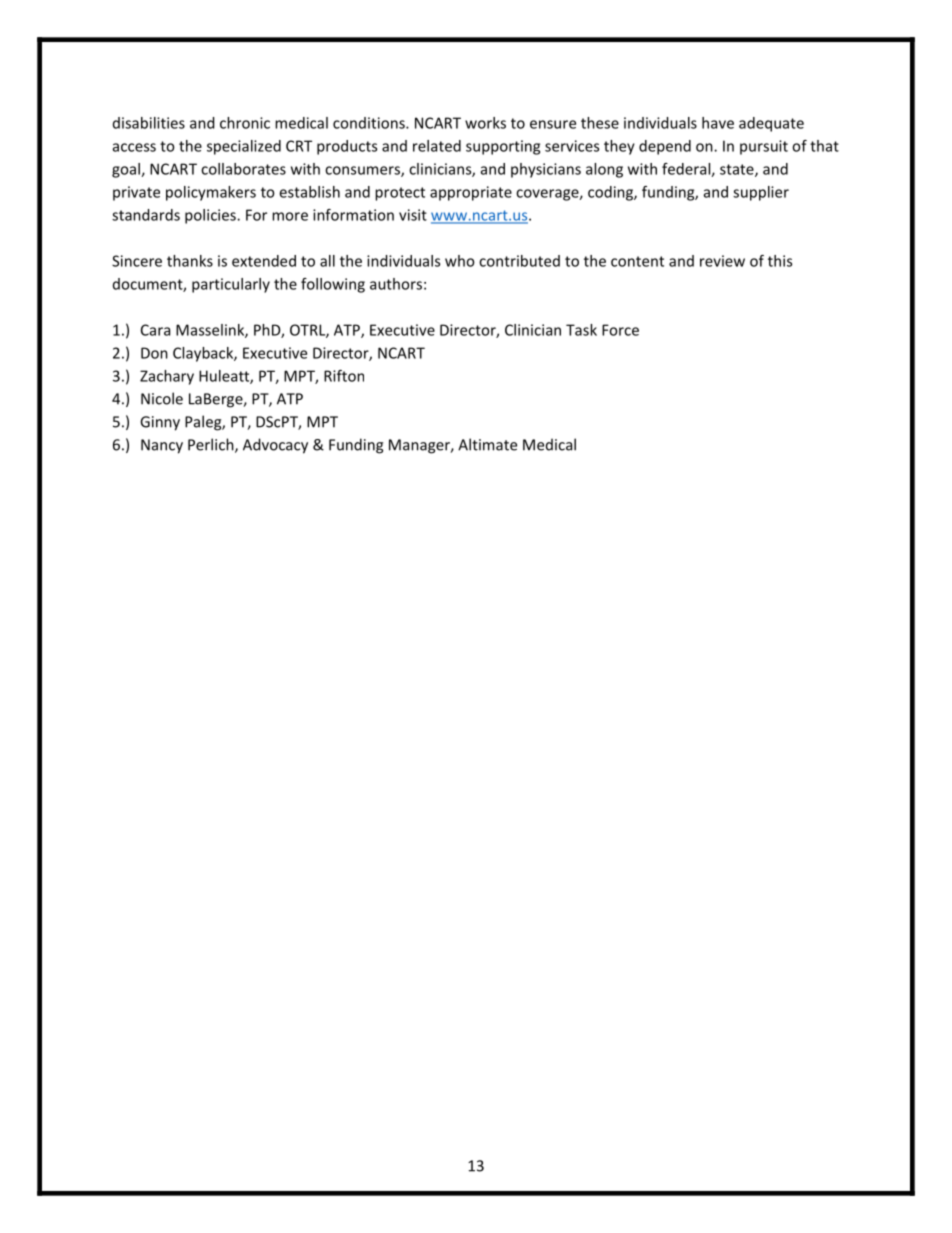 The height and width of the screenshot is (1233, 952). I want to click on review, so click(722, 261).
